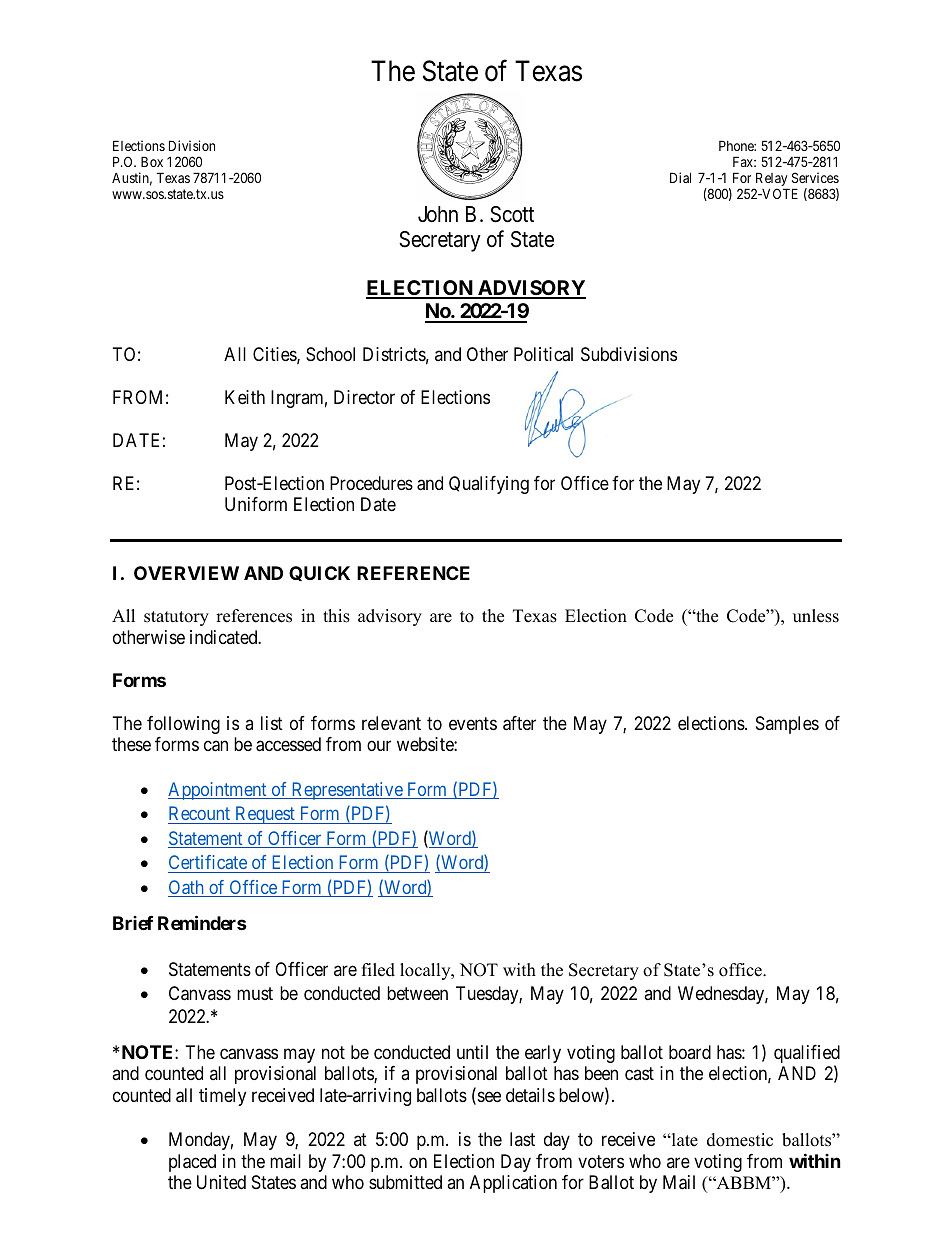  I want to click on placed, so click(192, 1163).
